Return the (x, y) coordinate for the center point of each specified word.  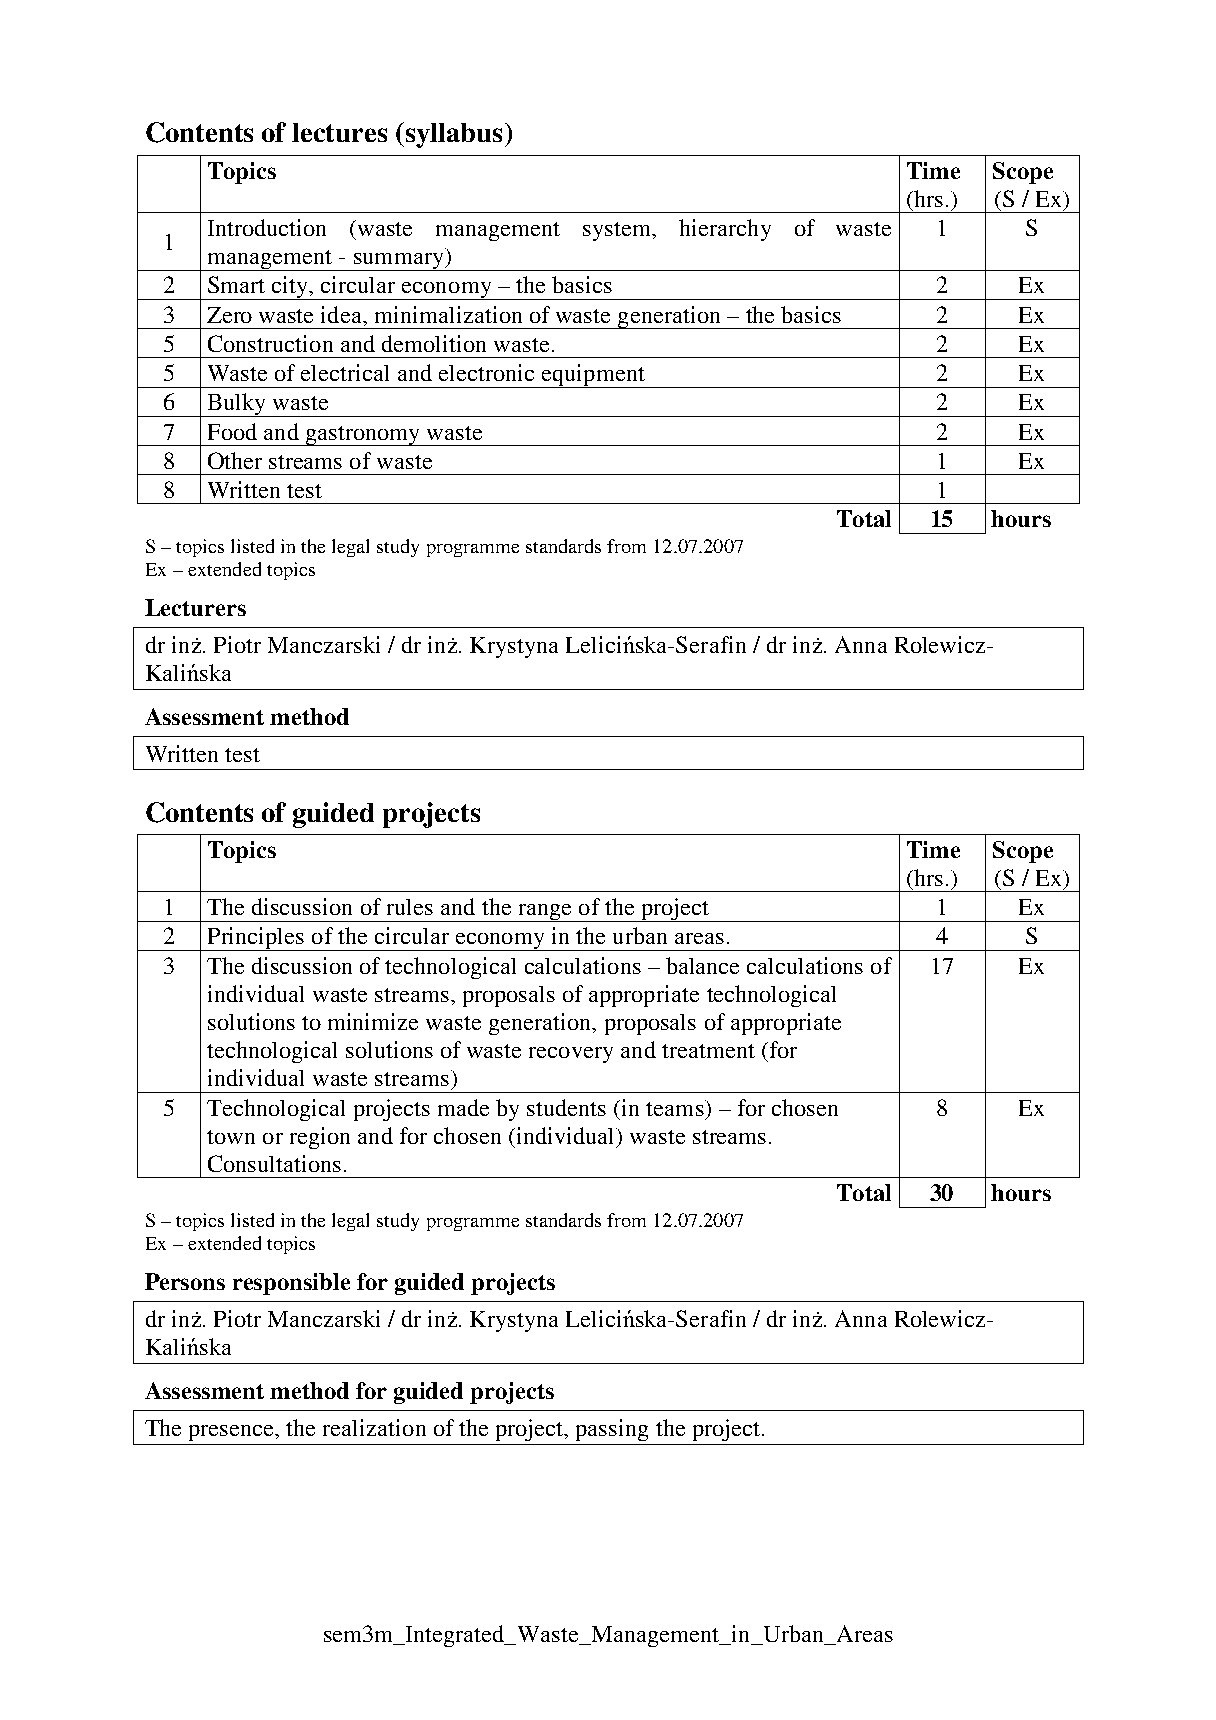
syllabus (452, 135)
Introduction (267, 227)
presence (233, 1433)
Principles (256, 939)
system (618, 231)
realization (374, 1427)
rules (410, 907)
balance (702, 965)
